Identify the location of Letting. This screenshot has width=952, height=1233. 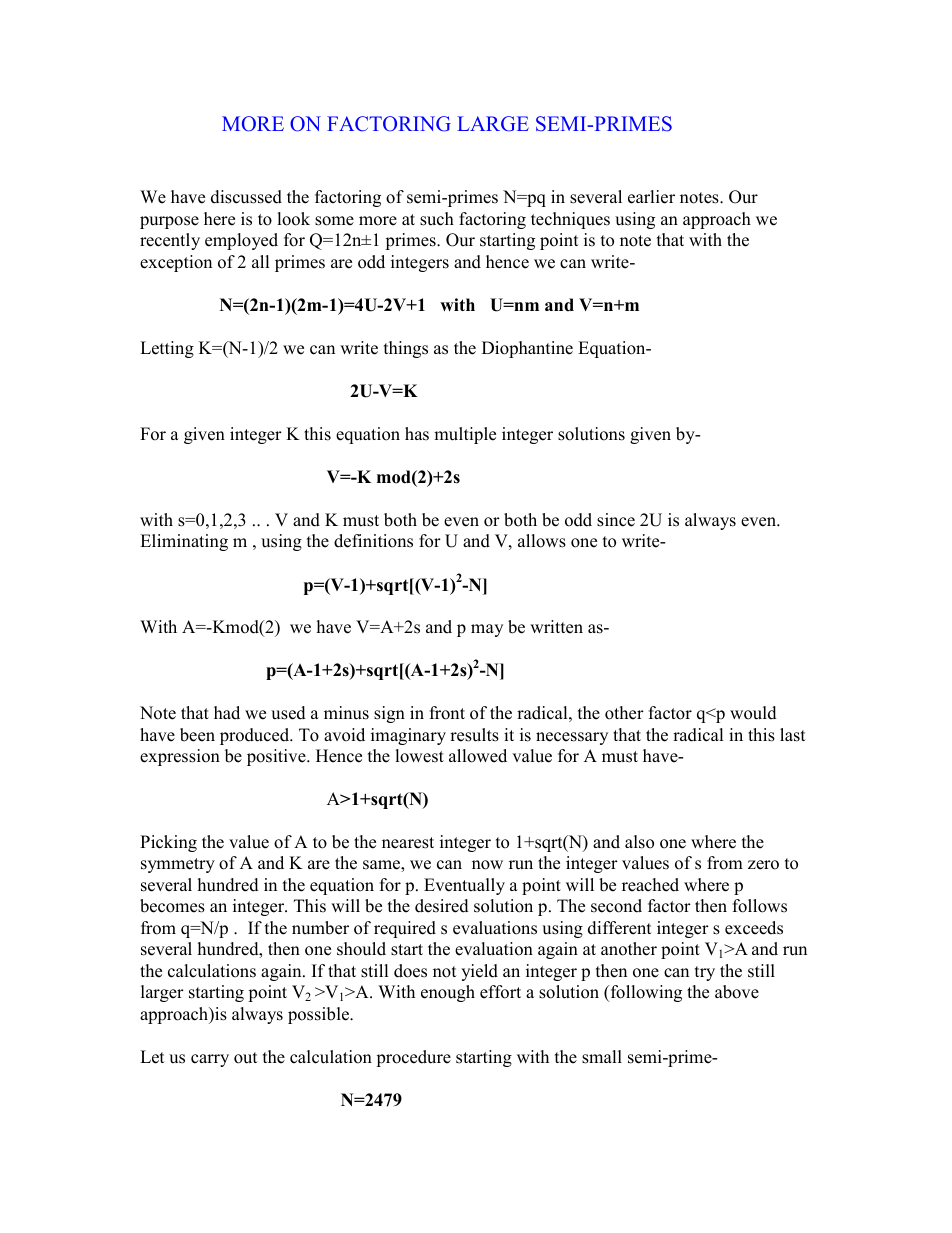
(167, 349).
